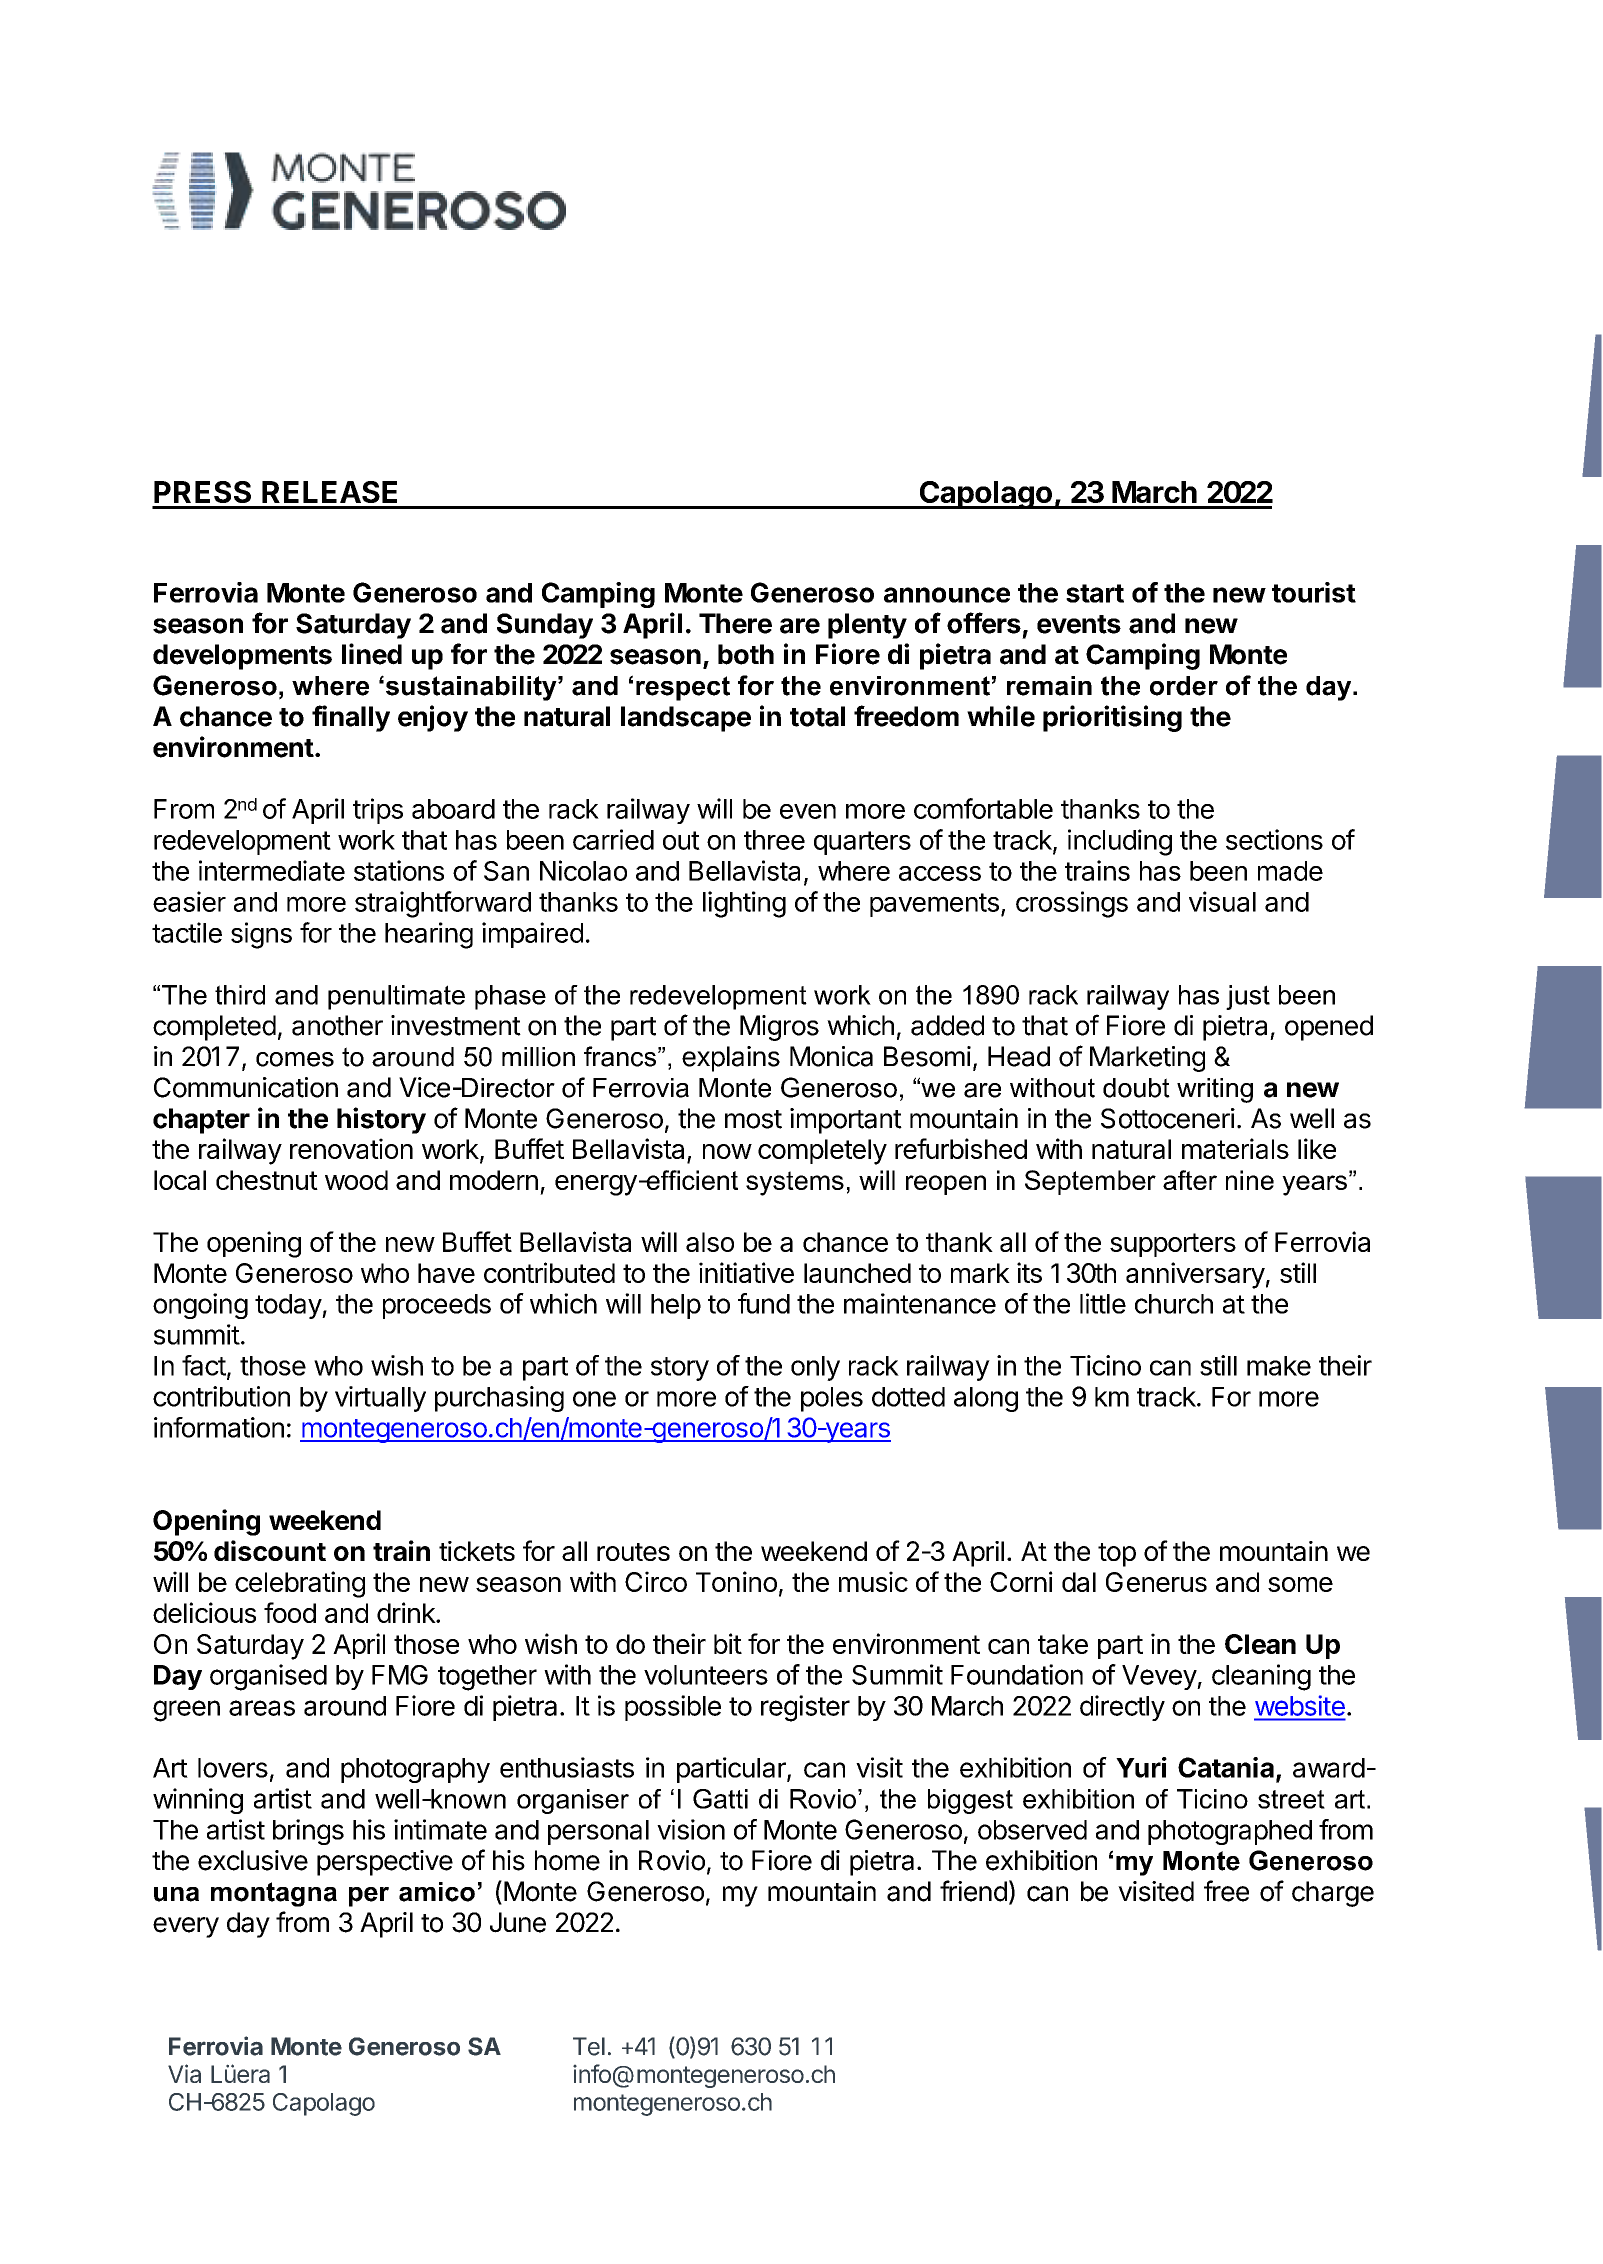 Image resolution: width=1603 pixels, height=2264 pixels. I want to click on anniversary, so click(1195, 1275).
